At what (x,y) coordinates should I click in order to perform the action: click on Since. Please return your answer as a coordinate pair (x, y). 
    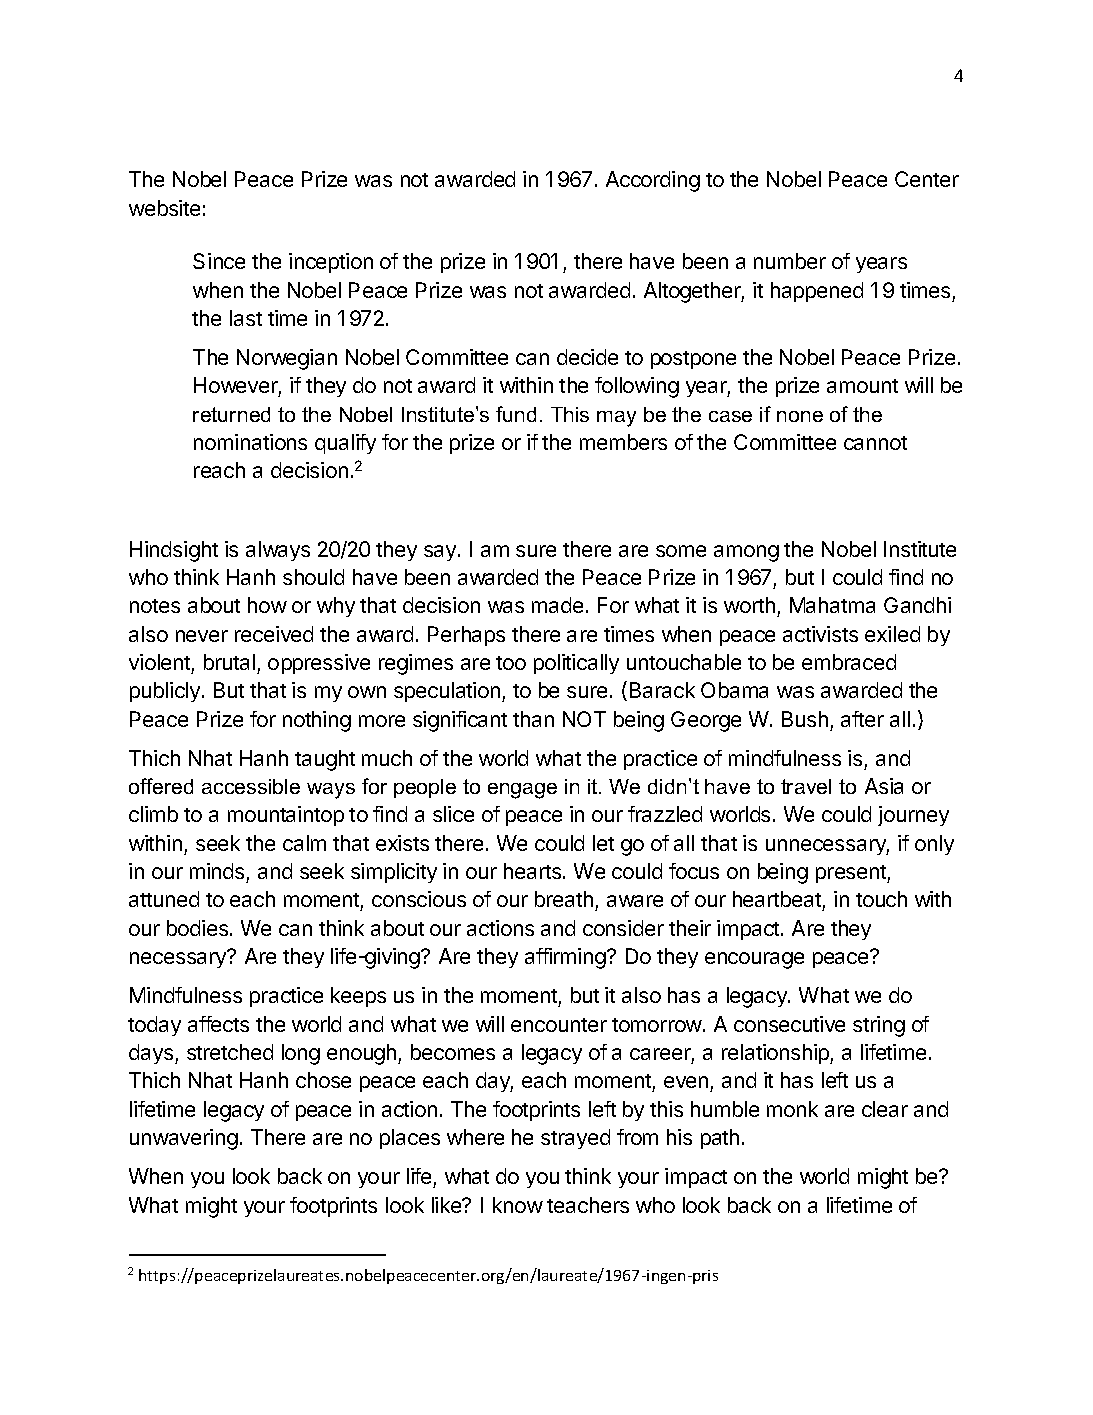
    Looking at the image, I should click on (219, 261).
